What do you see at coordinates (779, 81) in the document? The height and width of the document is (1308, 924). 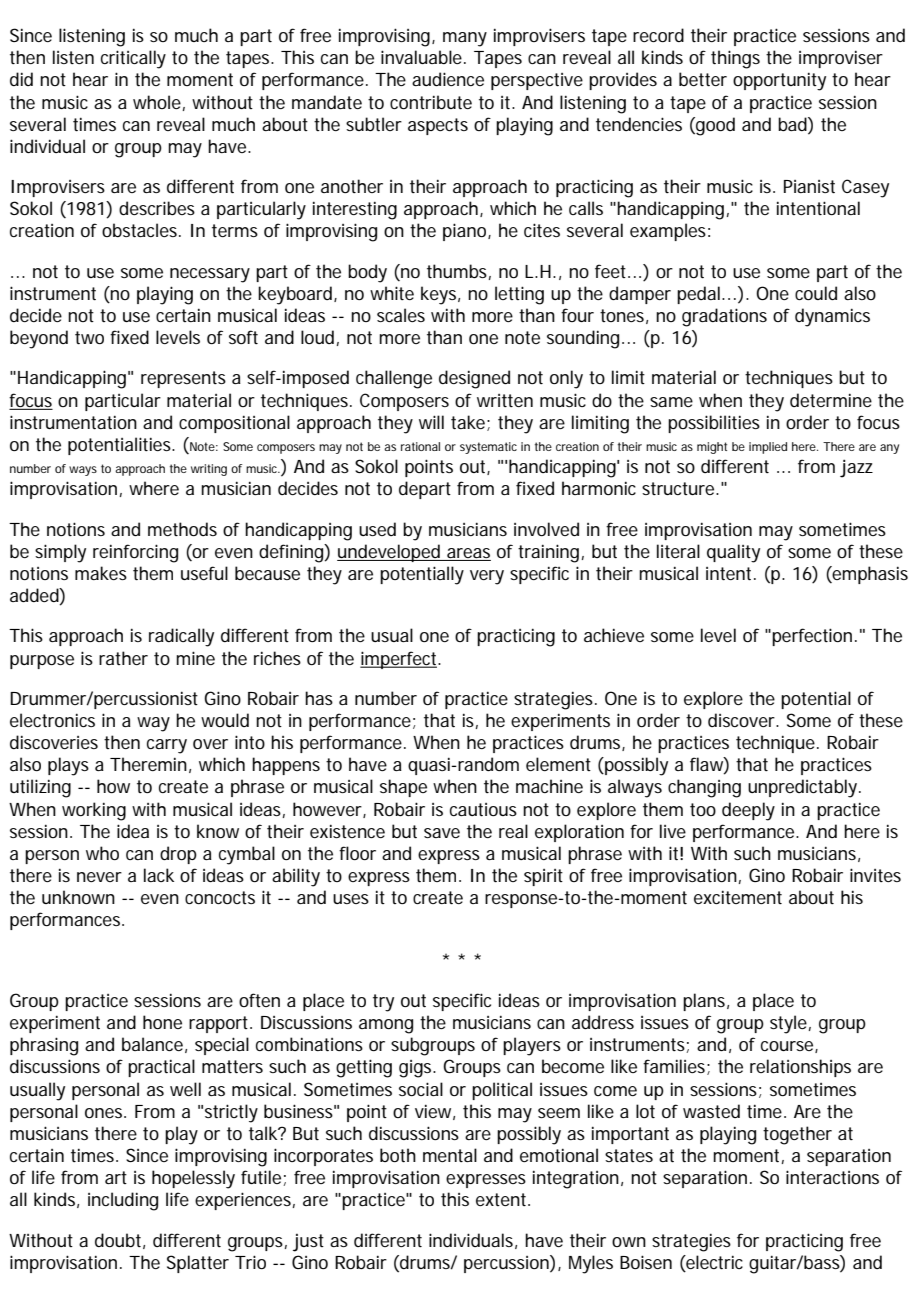 I see `opportunity` at bounding box center [779, 81].
